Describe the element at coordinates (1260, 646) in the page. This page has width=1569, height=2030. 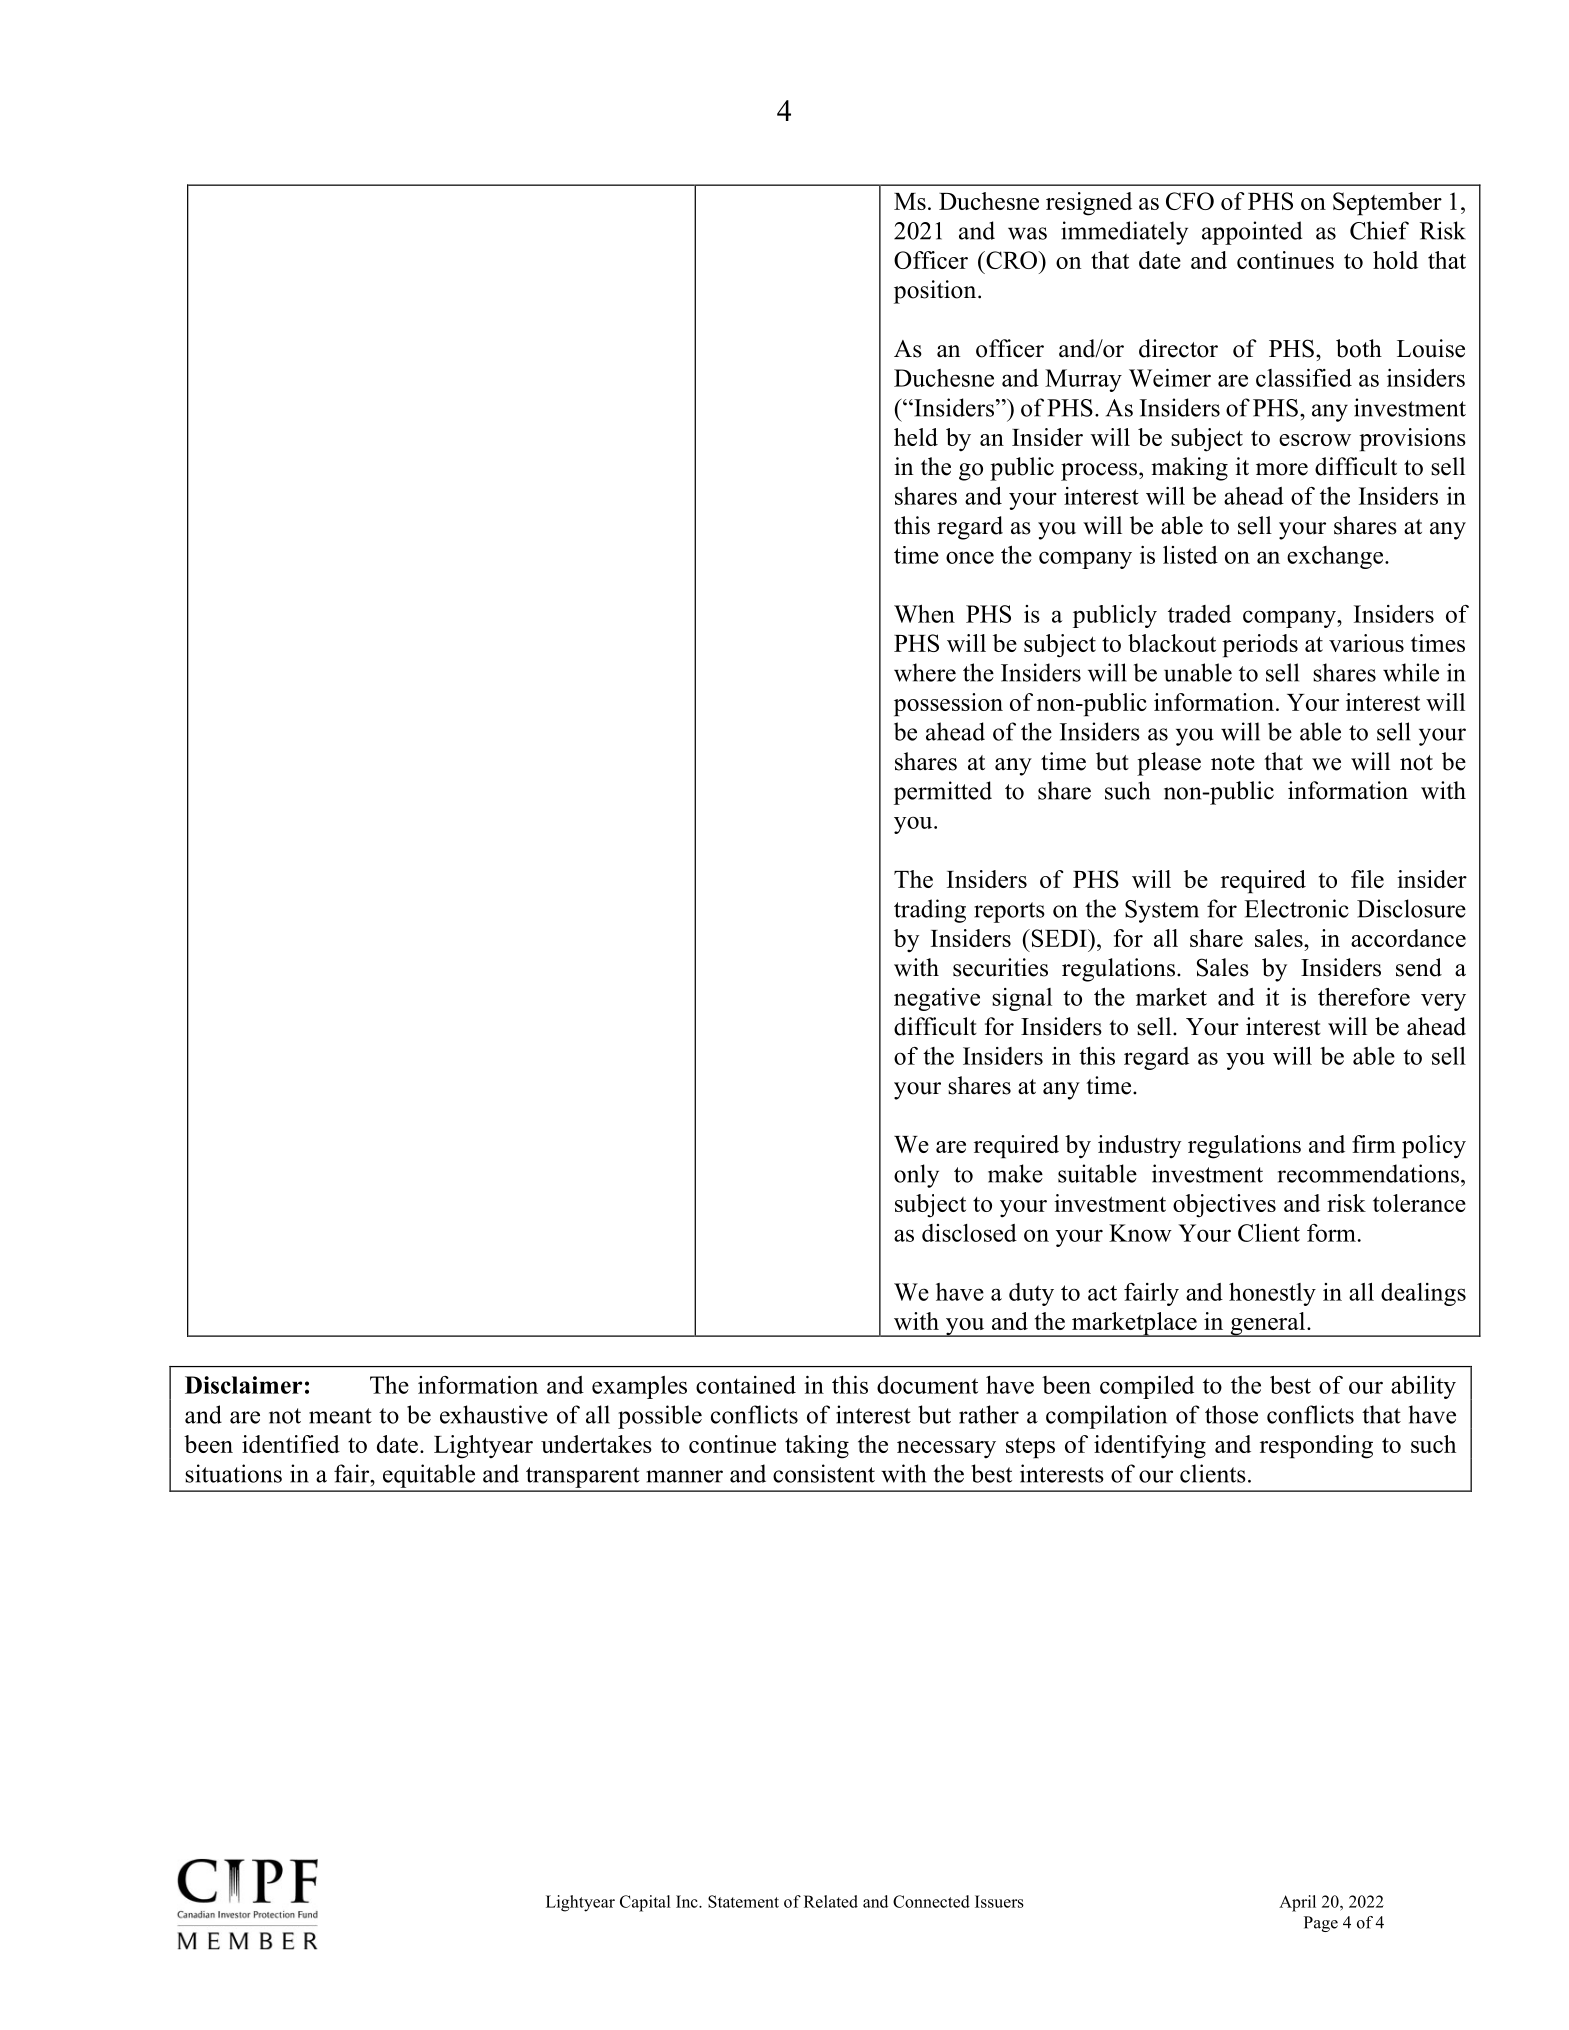
I see `periods` at that location.
